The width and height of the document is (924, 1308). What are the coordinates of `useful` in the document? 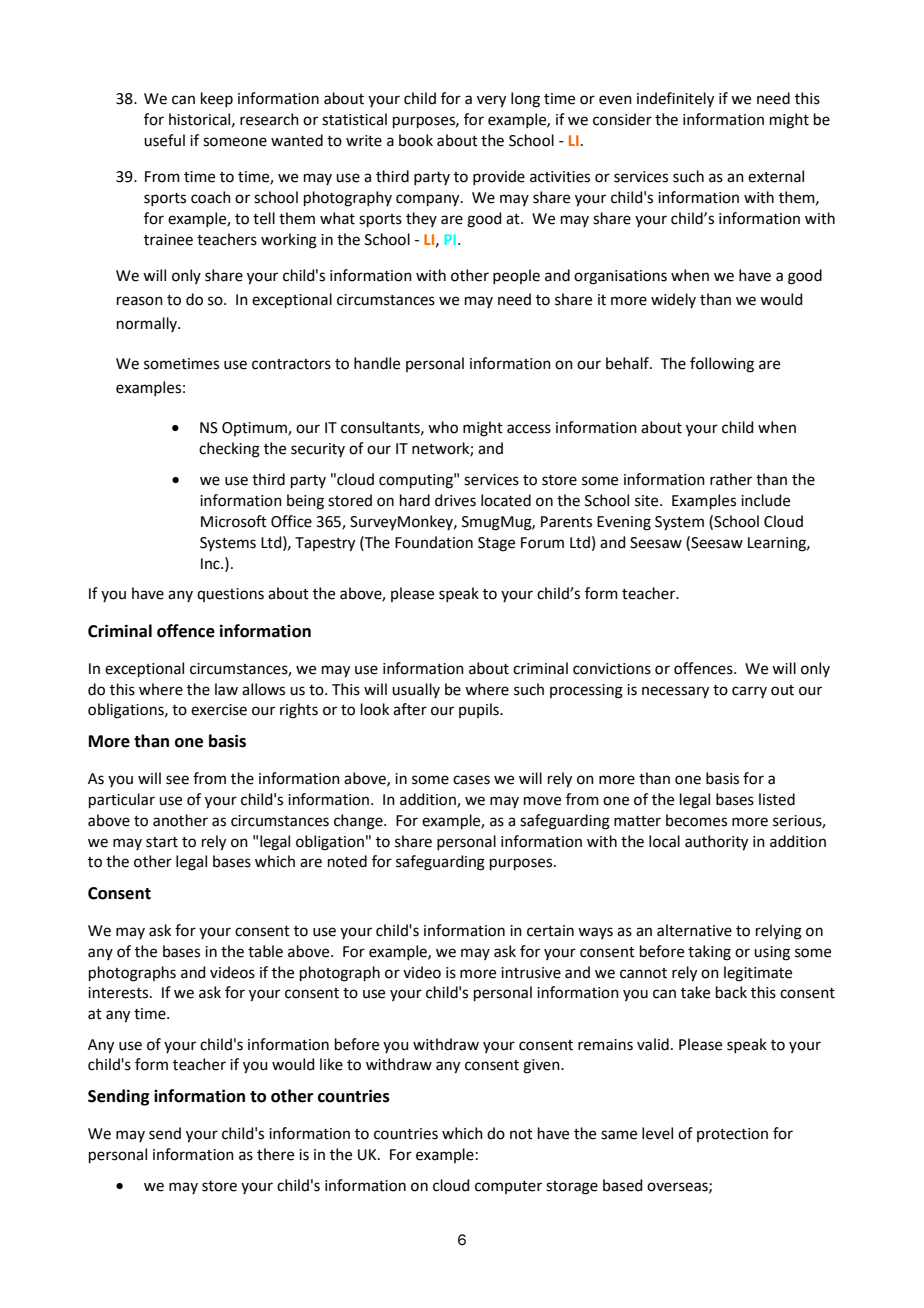 It's located at (164, 140).
